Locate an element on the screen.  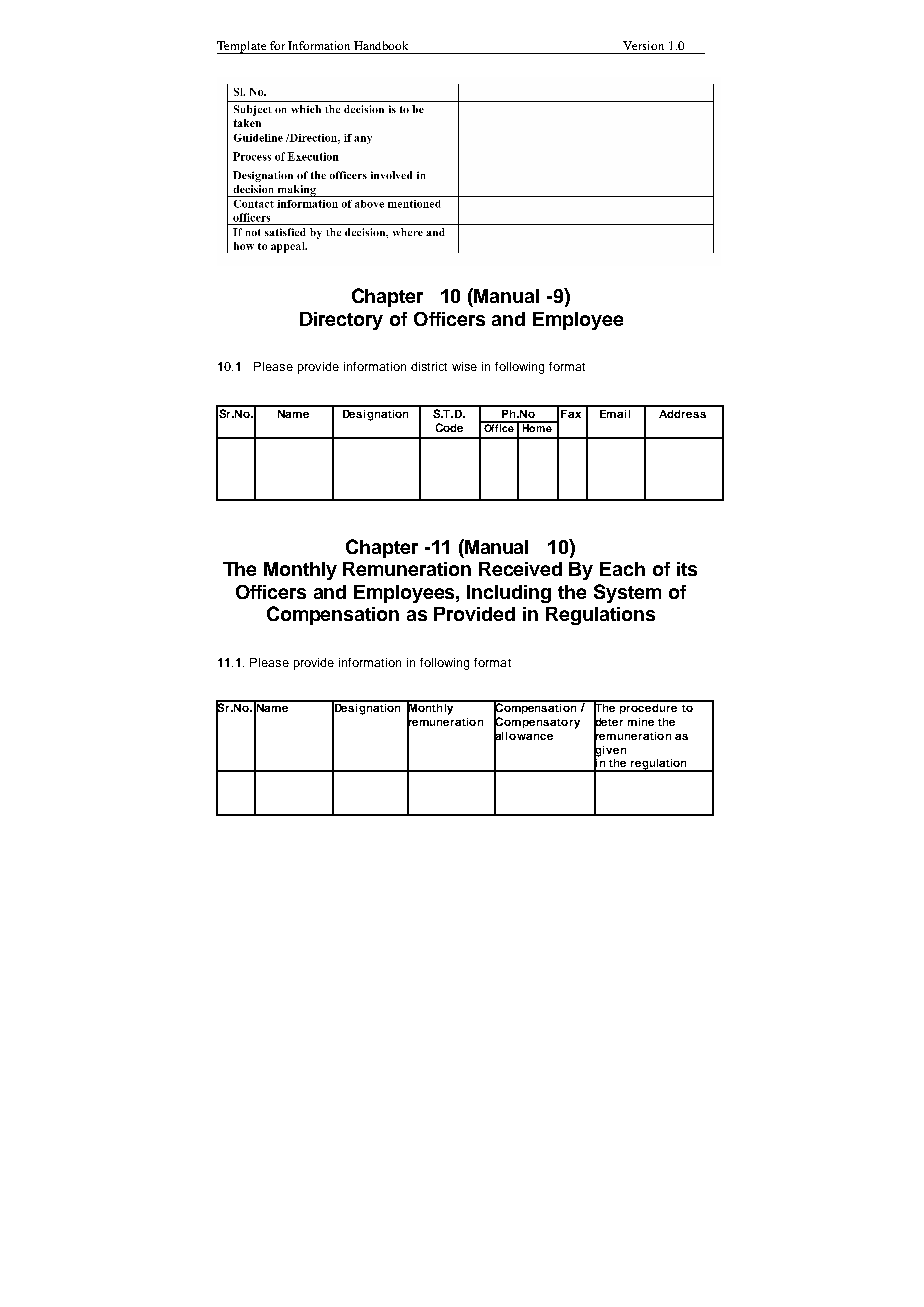
Each is located at coordinates (622, 569).
